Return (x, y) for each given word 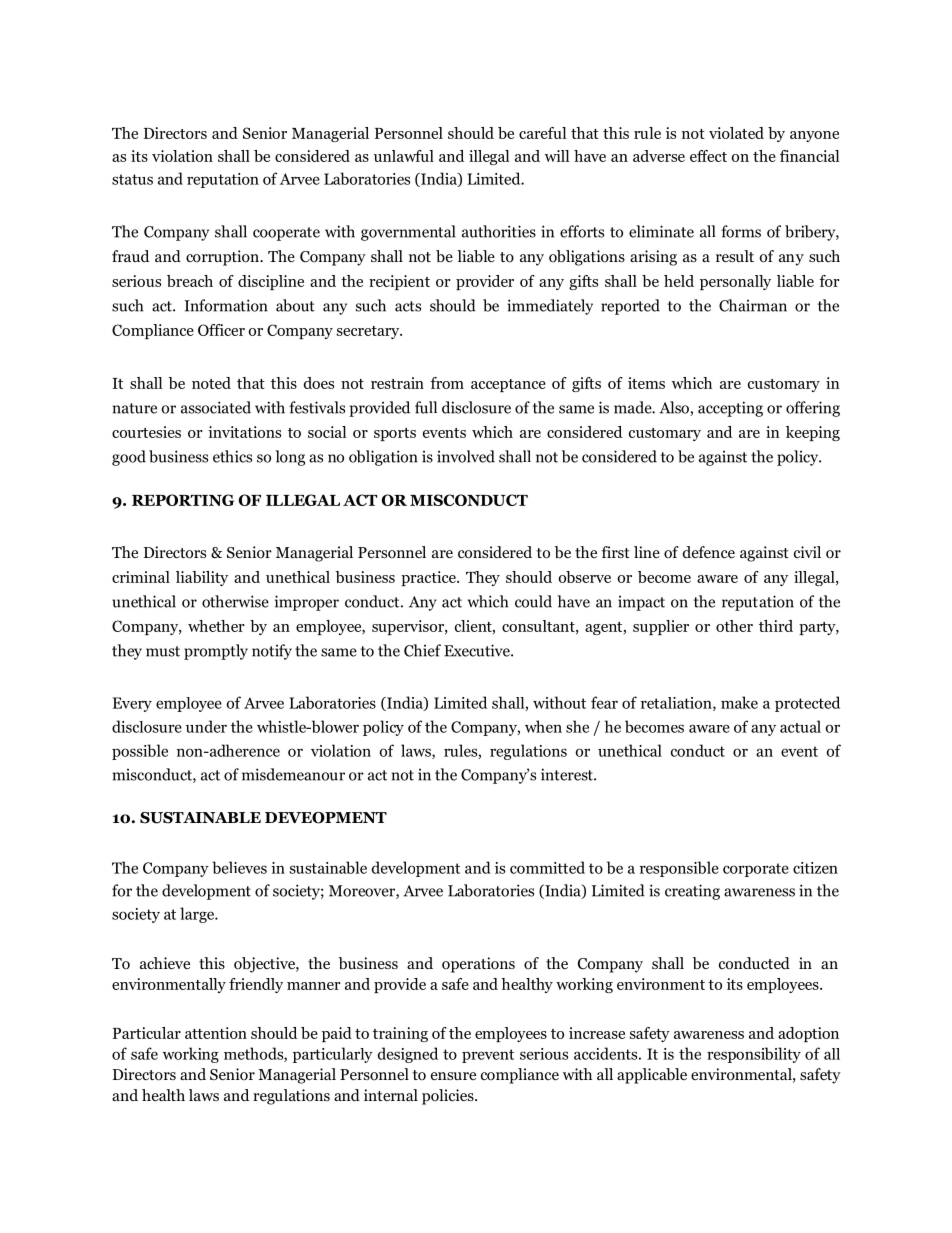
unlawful (404, 156)
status (132, 179)
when (543, 726)
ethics (232, 456)
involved (466, 456)
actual (800, 726)
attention (216, 1033)
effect (708, 156)
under (206, 726)
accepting (730, 409)
